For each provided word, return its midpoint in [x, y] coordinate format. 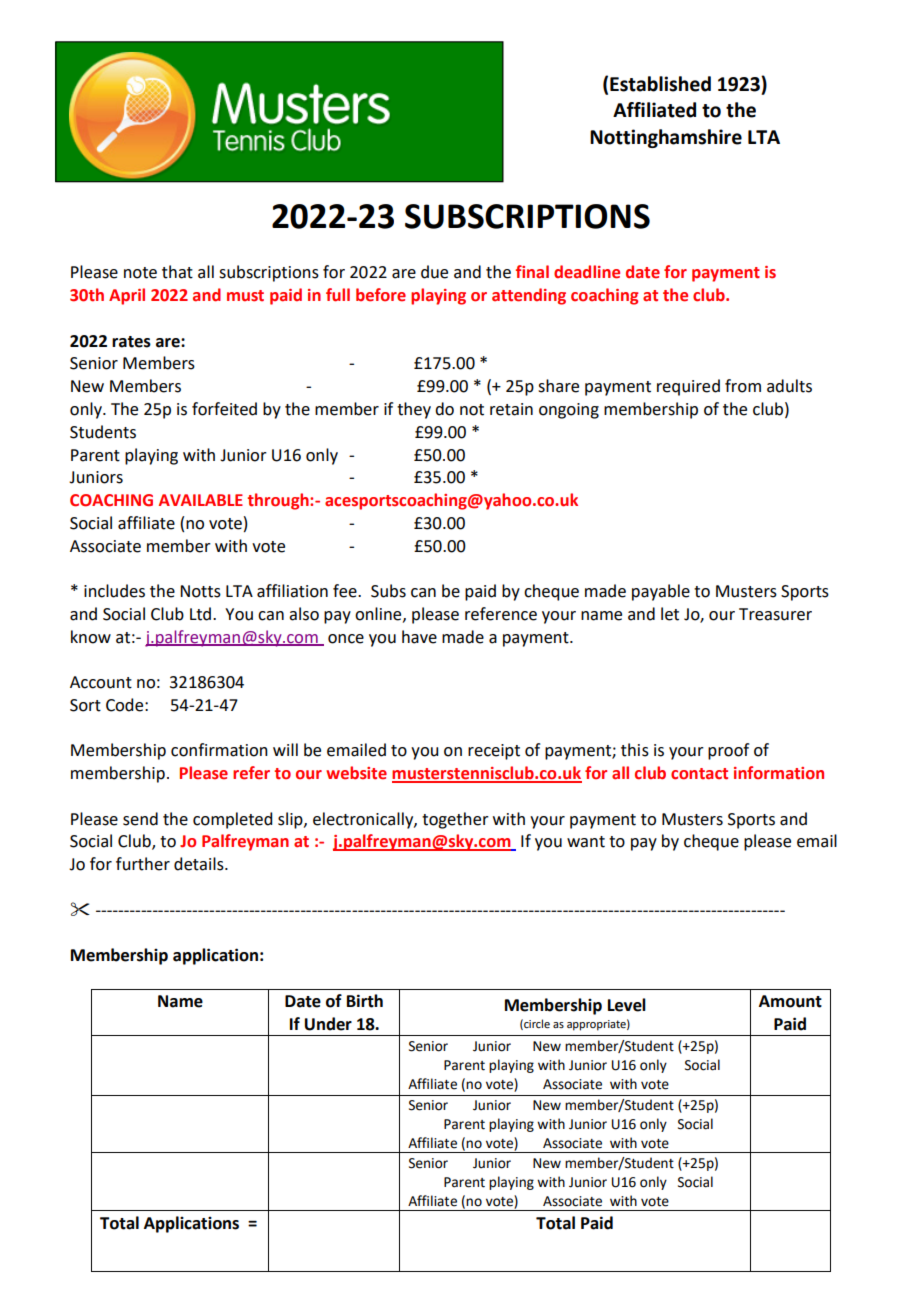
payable [661, 592]
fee [346, 591]
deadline [587, 272]
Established [660, 84]
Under [328, 1024]
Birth [365, 1001]
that [177, 272]
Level [627, 1005]
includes [114, 591]
